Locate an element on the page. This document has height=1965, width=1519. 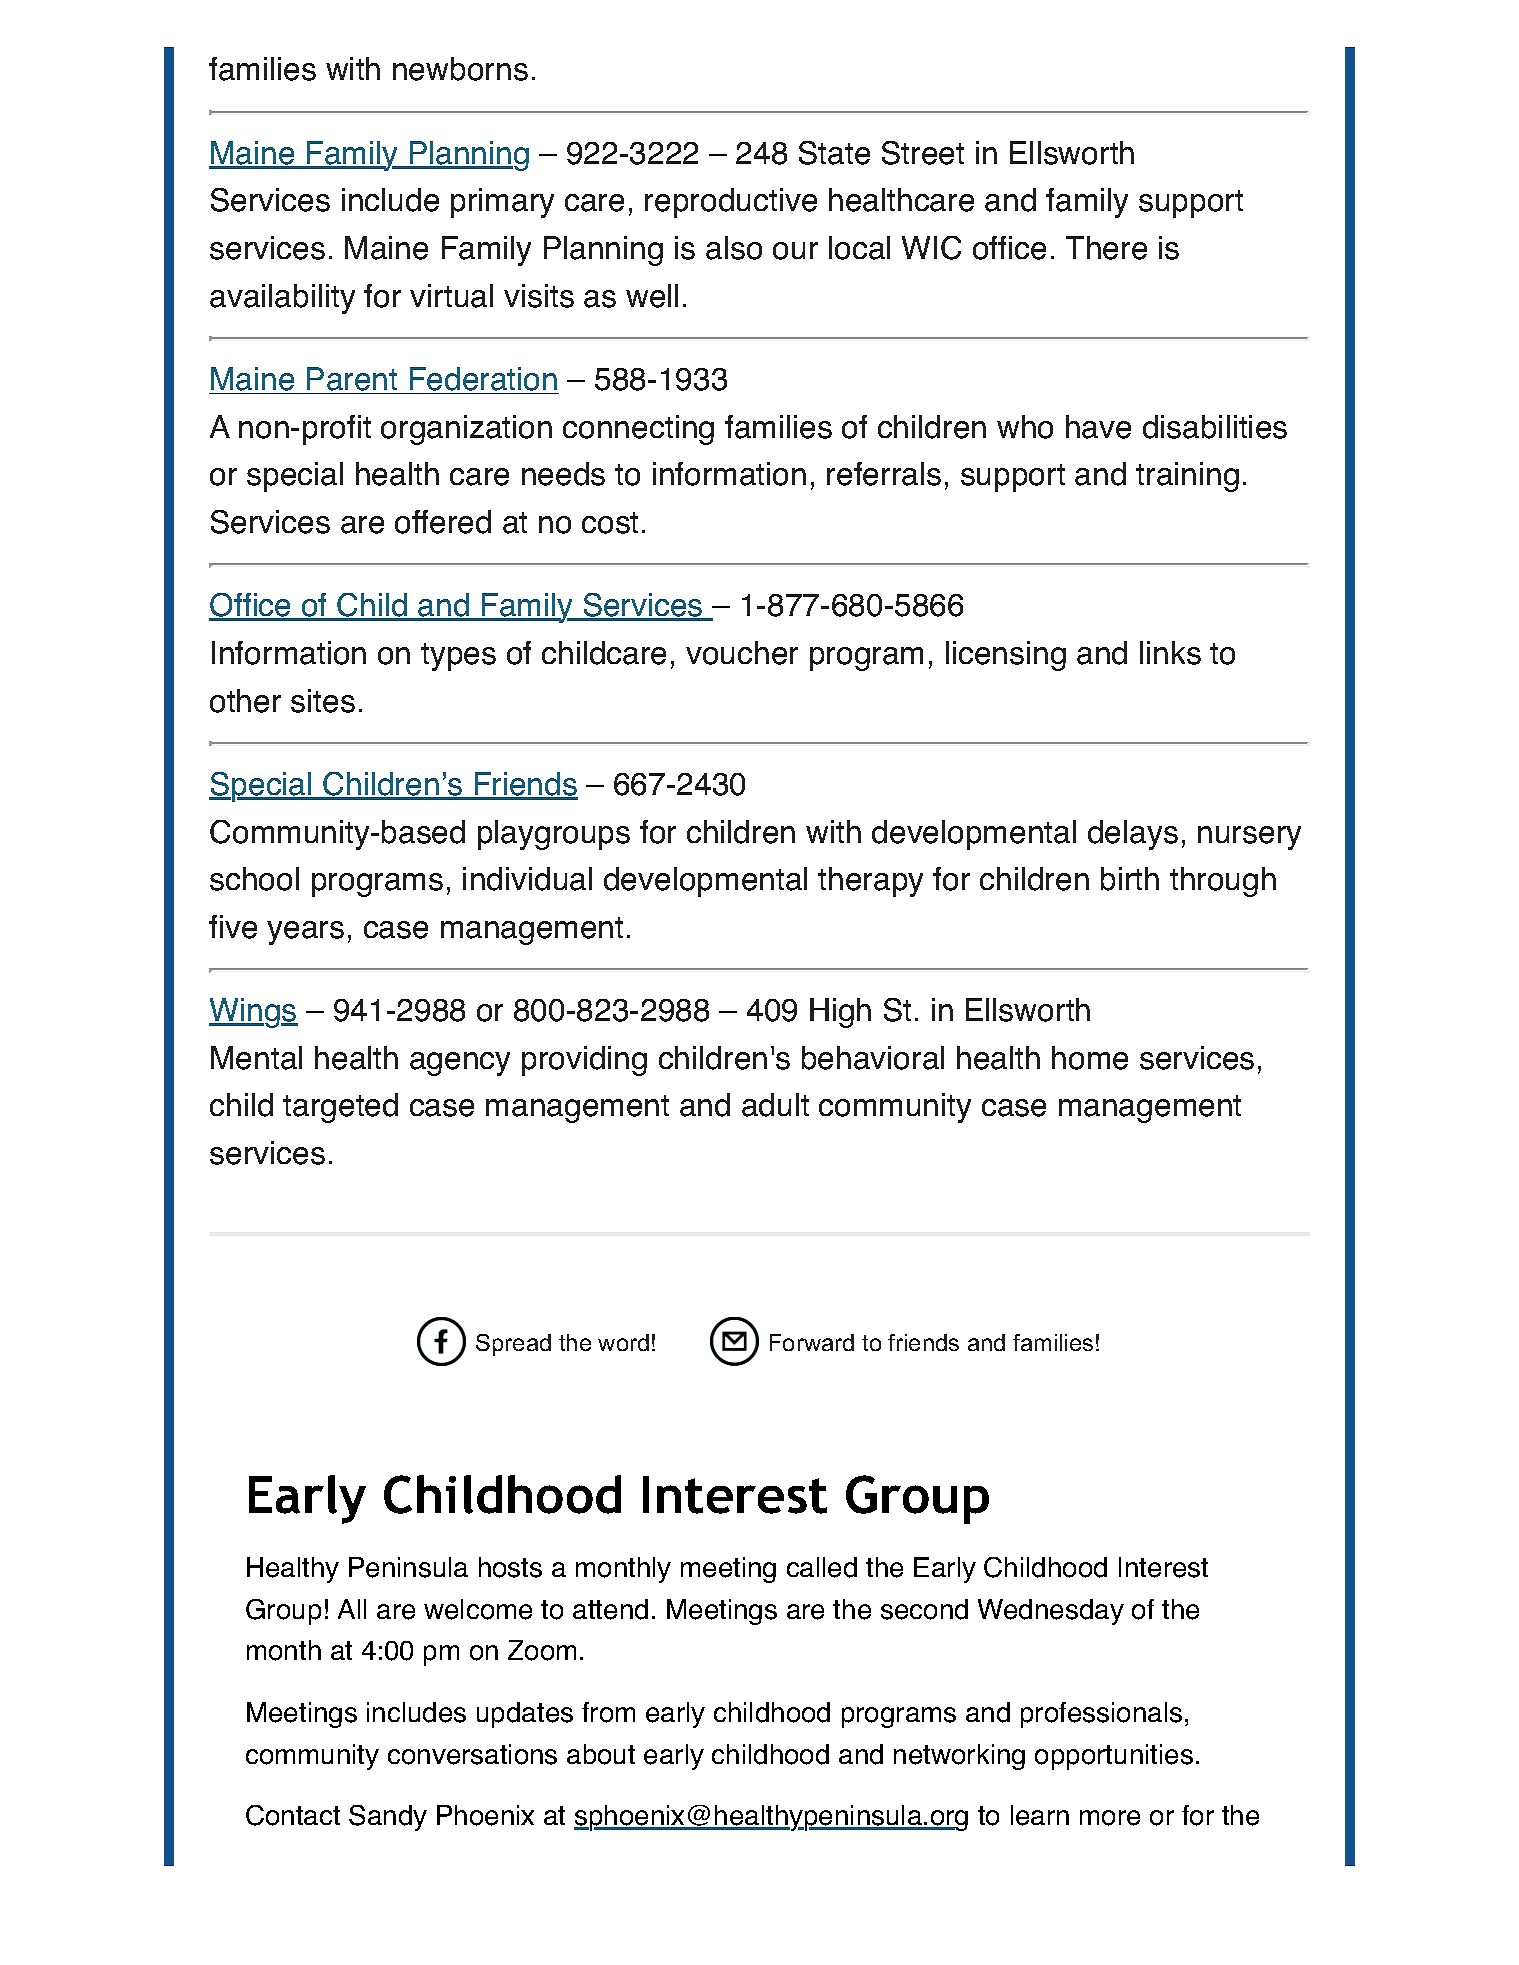
voucher is located at coordinates (742, 653).
